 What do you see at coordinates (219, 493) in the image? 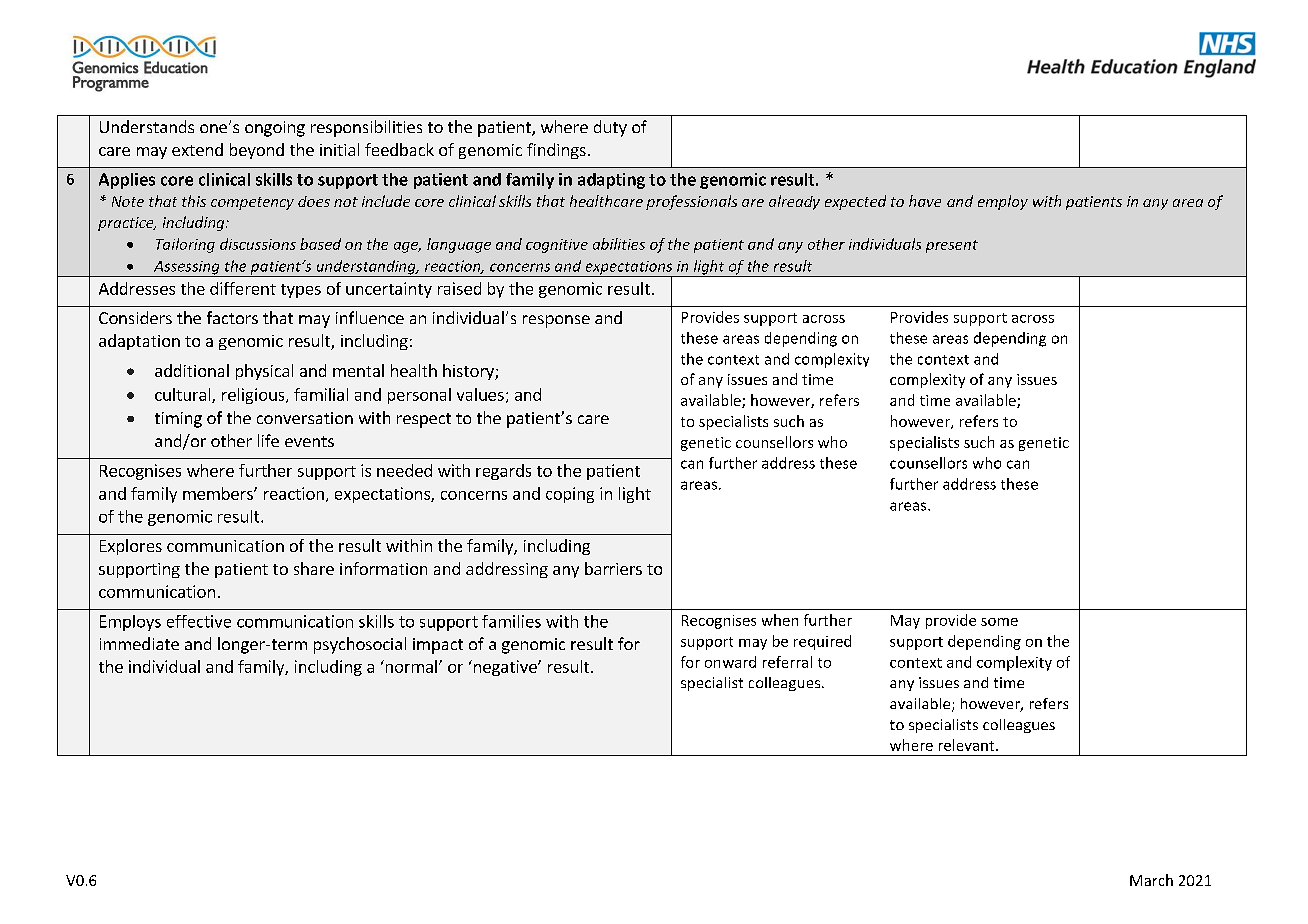
I see `members` at bounding box center [219, 493].
